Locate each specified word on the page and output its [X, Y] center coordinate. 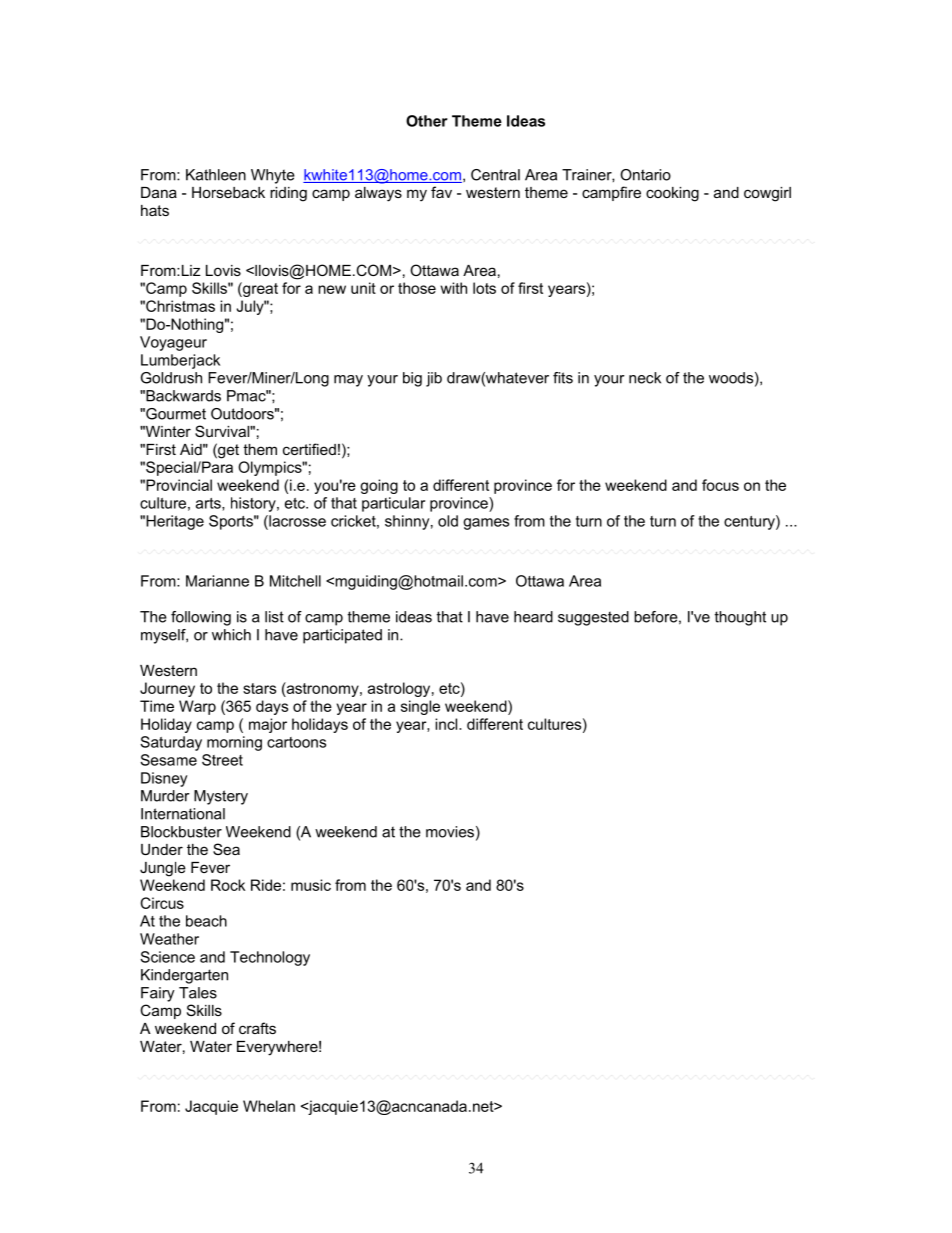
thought [740, 618]
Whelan [269, 1106]
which [231, 635]
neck [645, 378]
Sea [226, 849]
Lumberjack [180, 361]
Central [495, 175]
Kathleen [216, 175]
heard [533, 617]
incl [447, 724]
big [412, 379]
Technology [270, 958]
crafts [257, 1028]
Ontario [645, 175]
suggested [593, 618]
